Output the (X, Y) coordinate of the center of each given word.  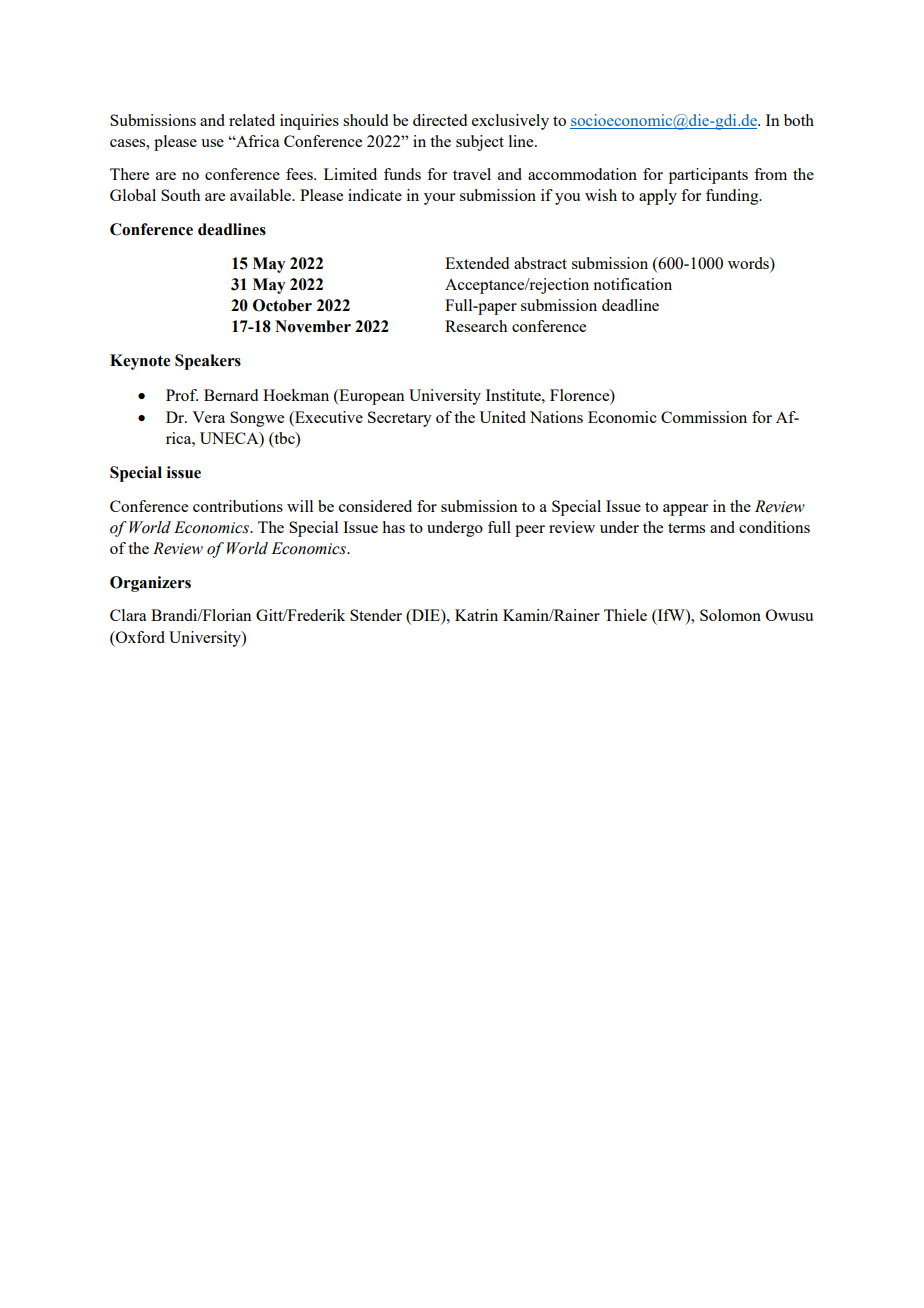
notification (632, 284)
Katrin (476, 615)
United (502, 417)
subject (480, 143)
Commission (704, 417)
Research (476, 326)
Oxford (139, 637)
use (212, 143)
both (799, 120)
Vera (208, 417)
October (282, 305)
